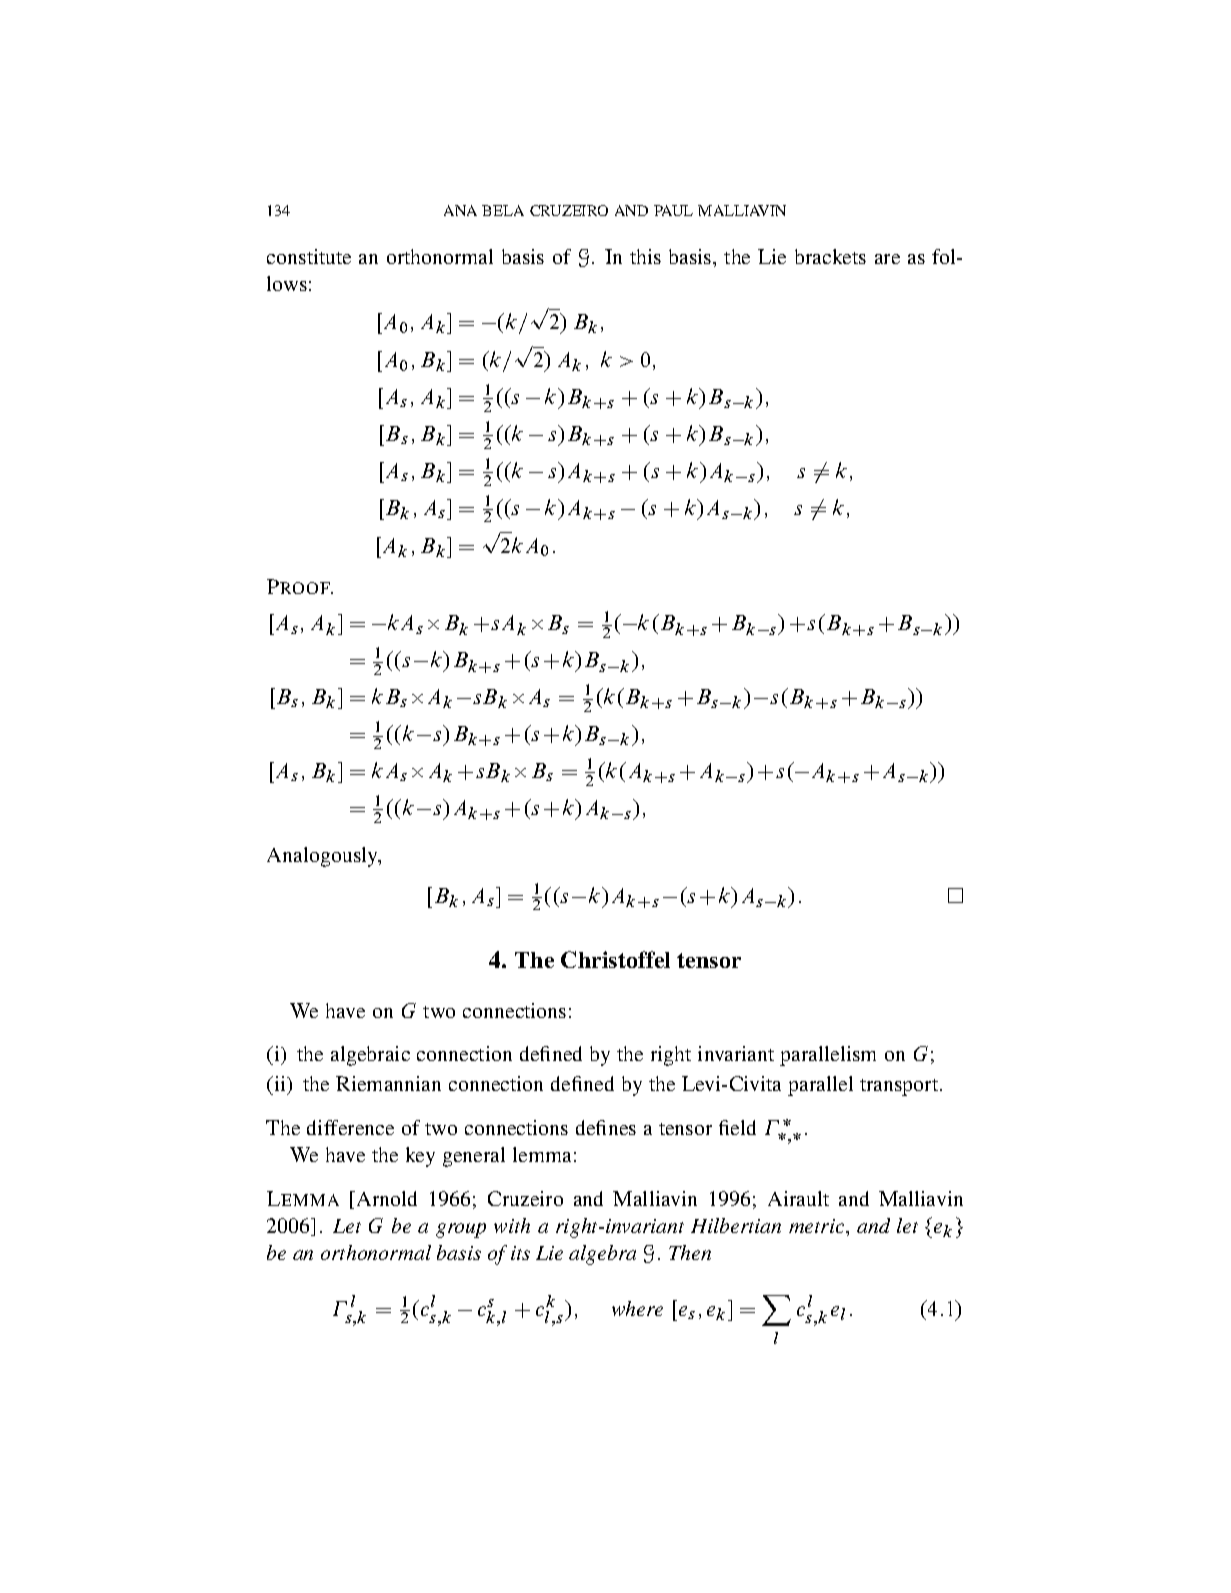 The image size is (1231, 1593). What do you see at coordinates (673, 210) in the page?
I see `PAUL` at bounding box center [673, 210].
